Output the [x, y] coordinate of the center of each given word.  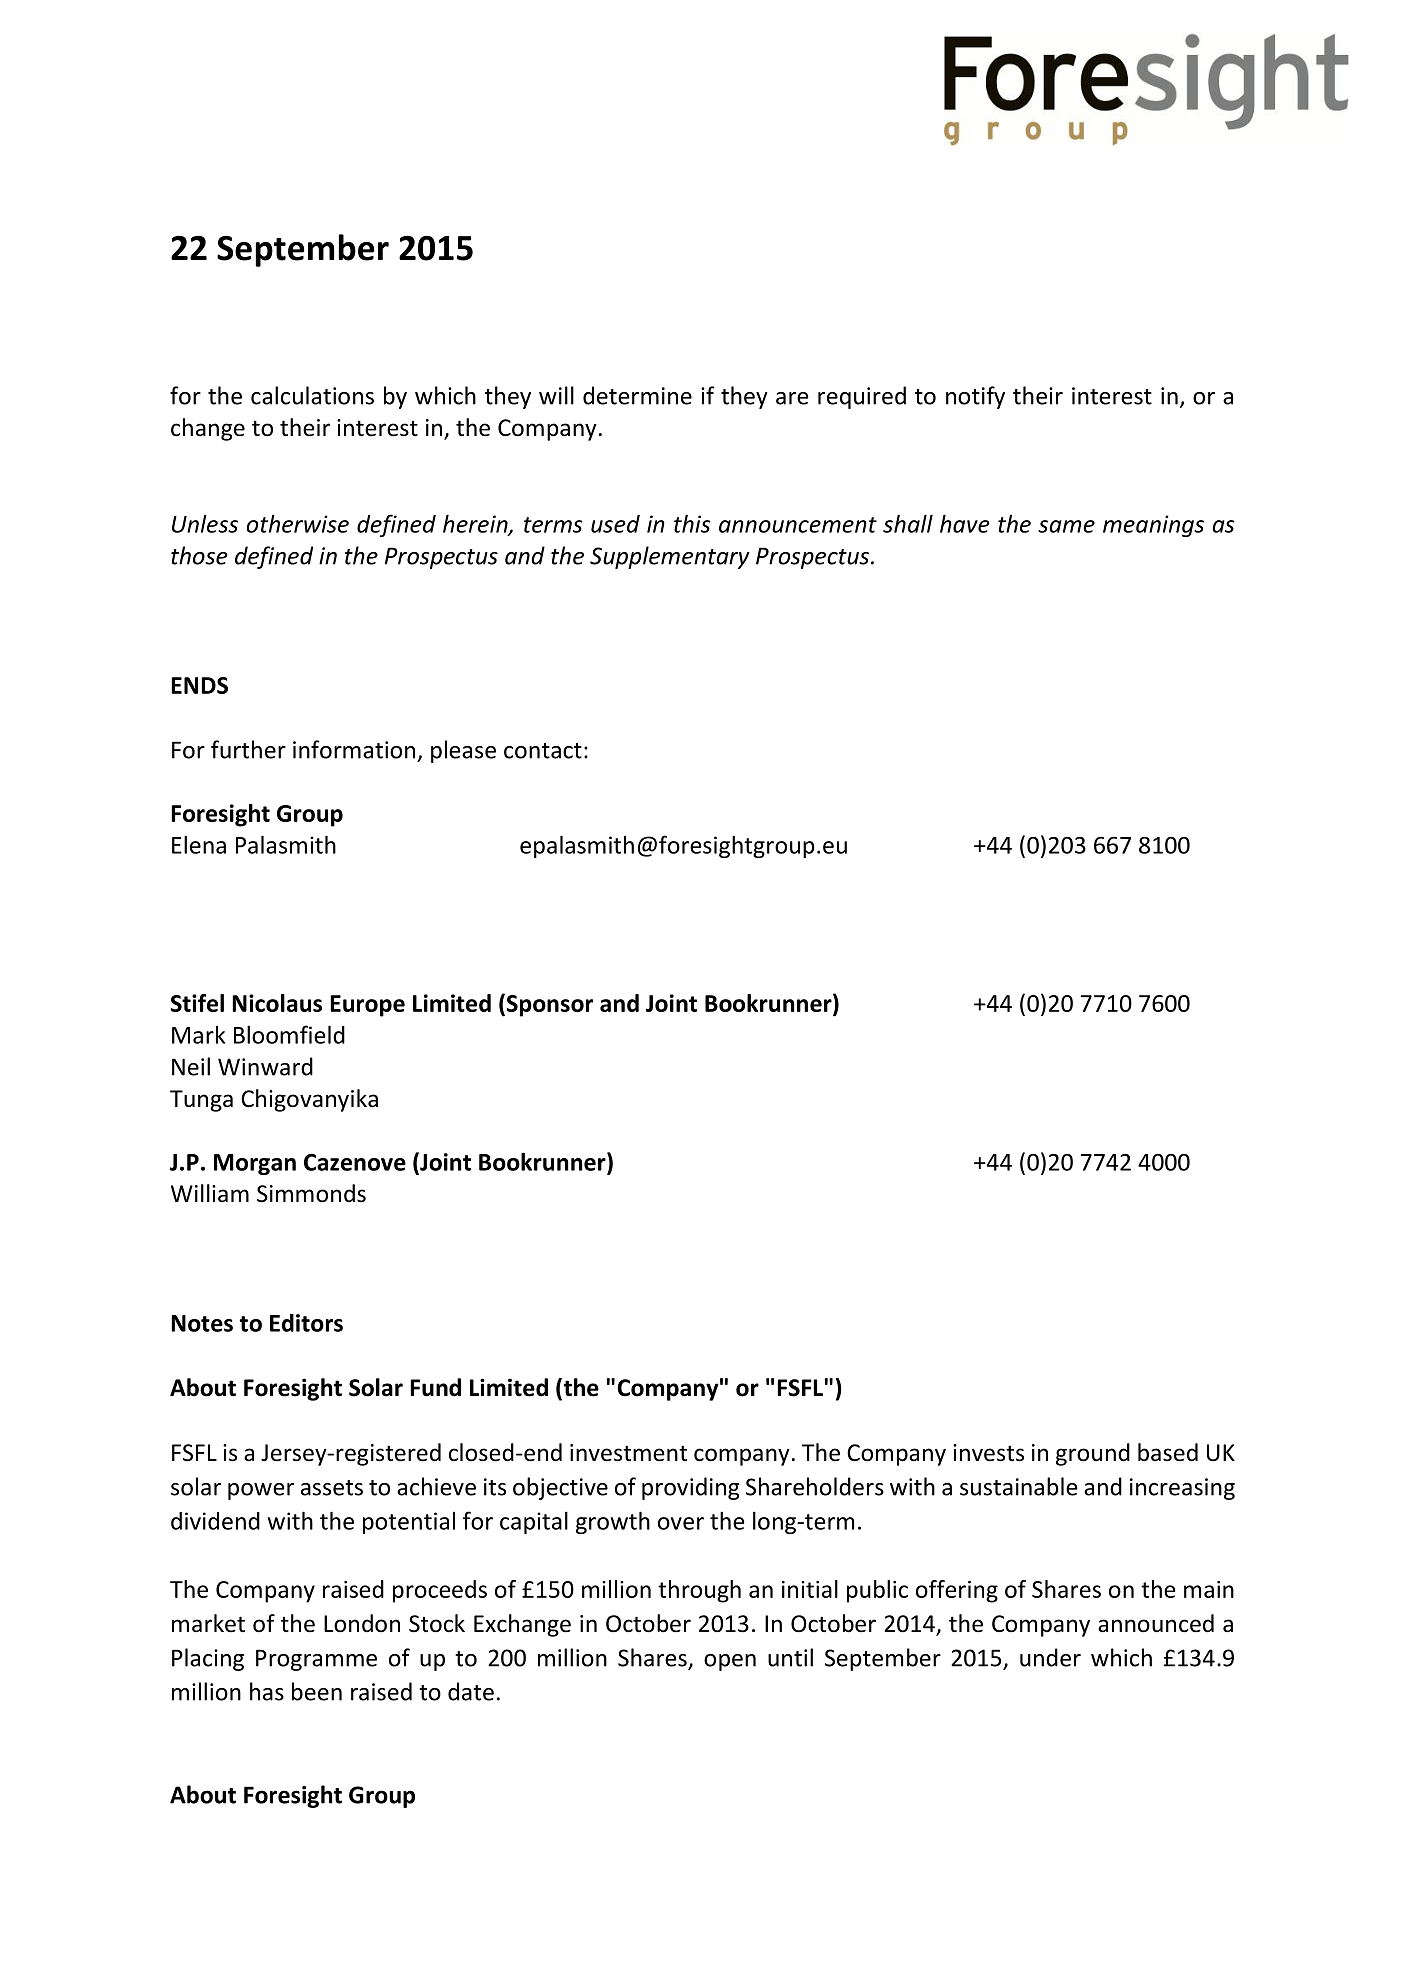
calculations [312, 395]
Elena [199, 844]
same [1066, 526]
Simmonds [311, 1193]
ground [1093, 1454]
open [730, 1662]
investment [628, 1453]
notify [975, 397]
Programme [316, 1660]
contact [543, 751]
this [692, 523]
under [1050, 1657]
